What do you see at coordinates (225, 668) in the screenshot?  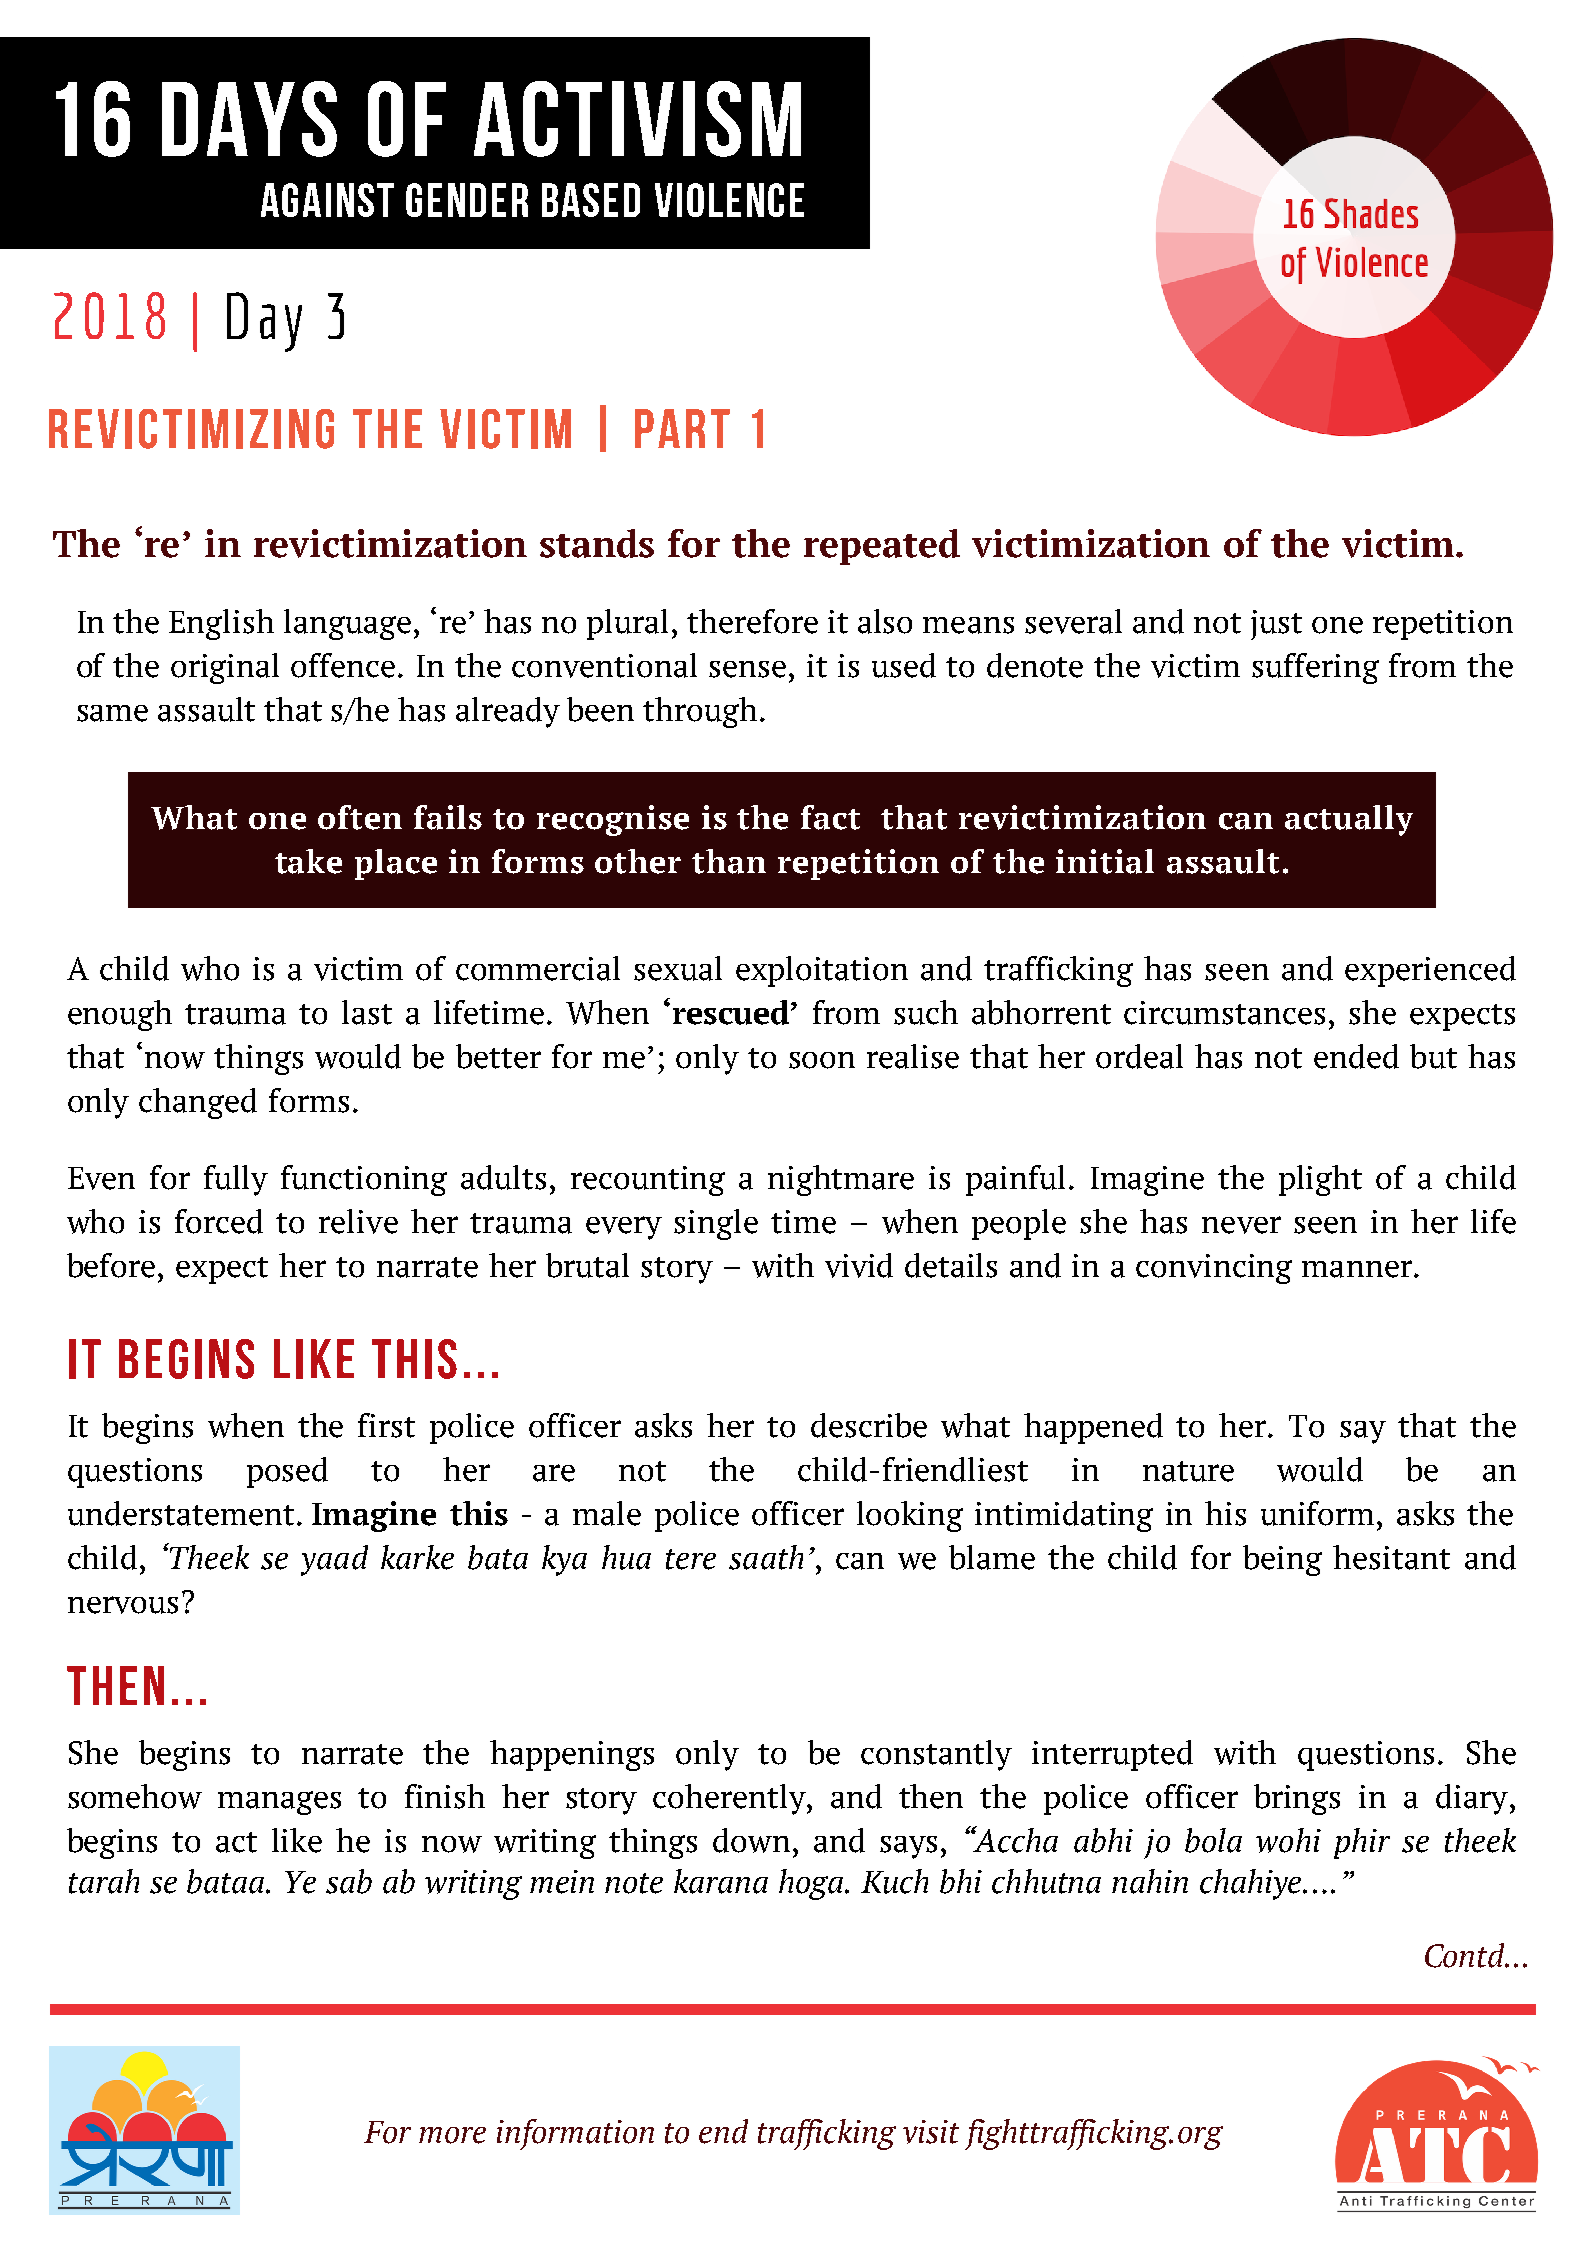 I see `original` at bounding box center [225, 668].
